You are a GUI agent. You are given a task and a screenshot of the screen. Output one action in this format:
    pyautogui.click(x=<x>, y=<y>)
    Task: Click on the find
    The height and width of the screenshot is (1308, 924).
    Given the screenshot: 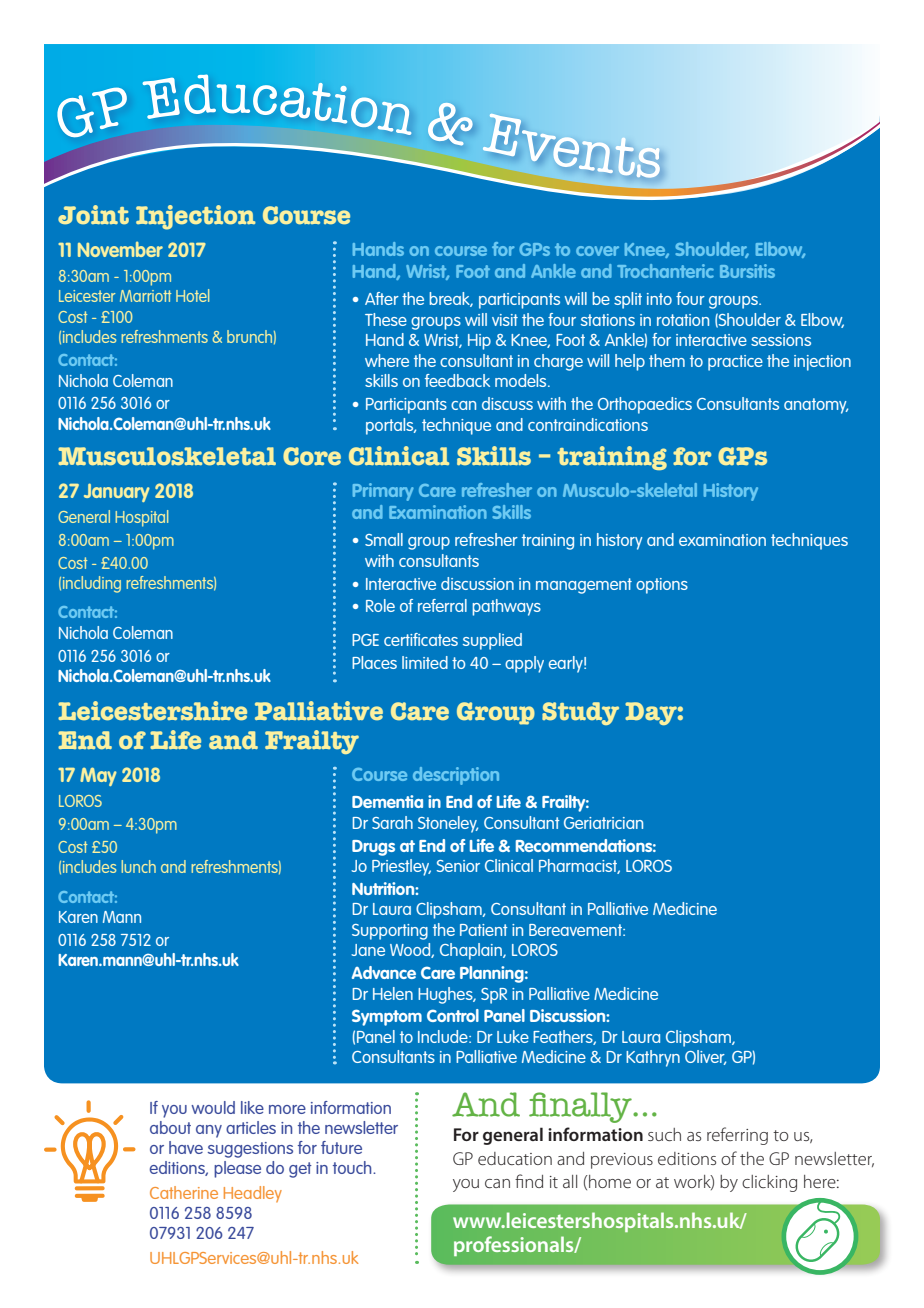 What is the action you would take?
    pyautogui.click(x=529, y=1181)
